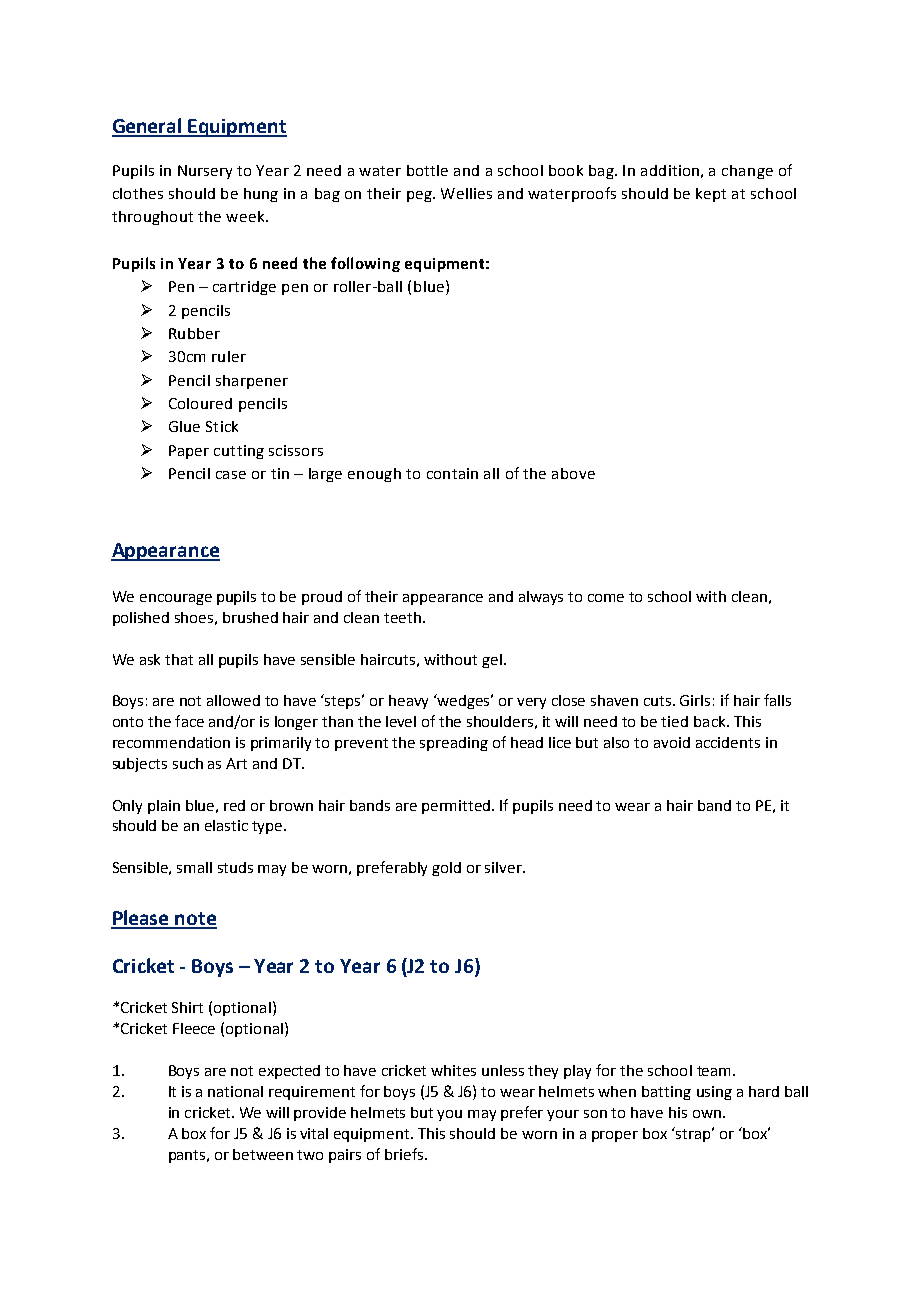  What do you see at coordinates (695, 700) in the image?
I see `Girls` at bounding box center [695, 700].
